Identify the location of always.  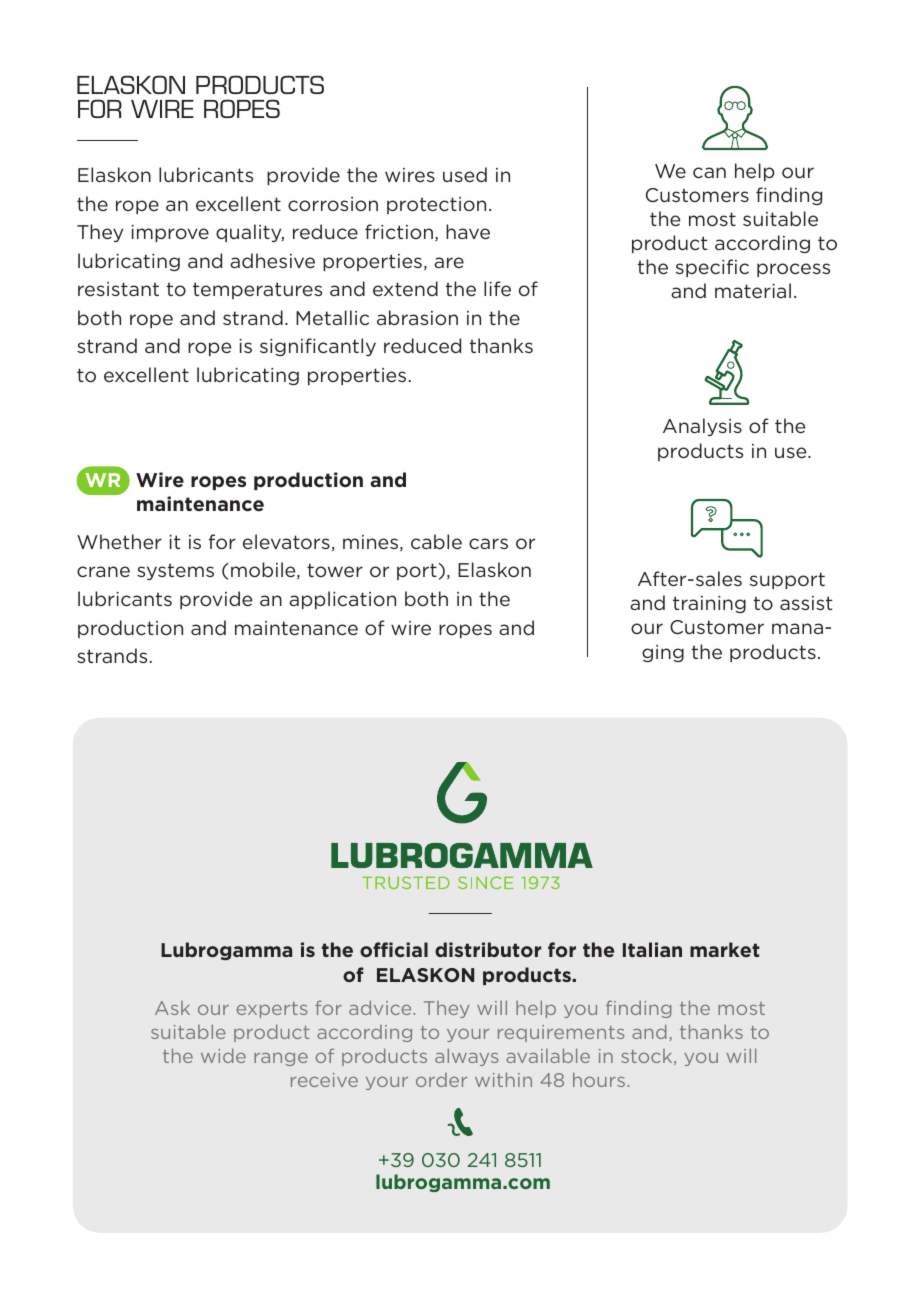
(466, 1057).
